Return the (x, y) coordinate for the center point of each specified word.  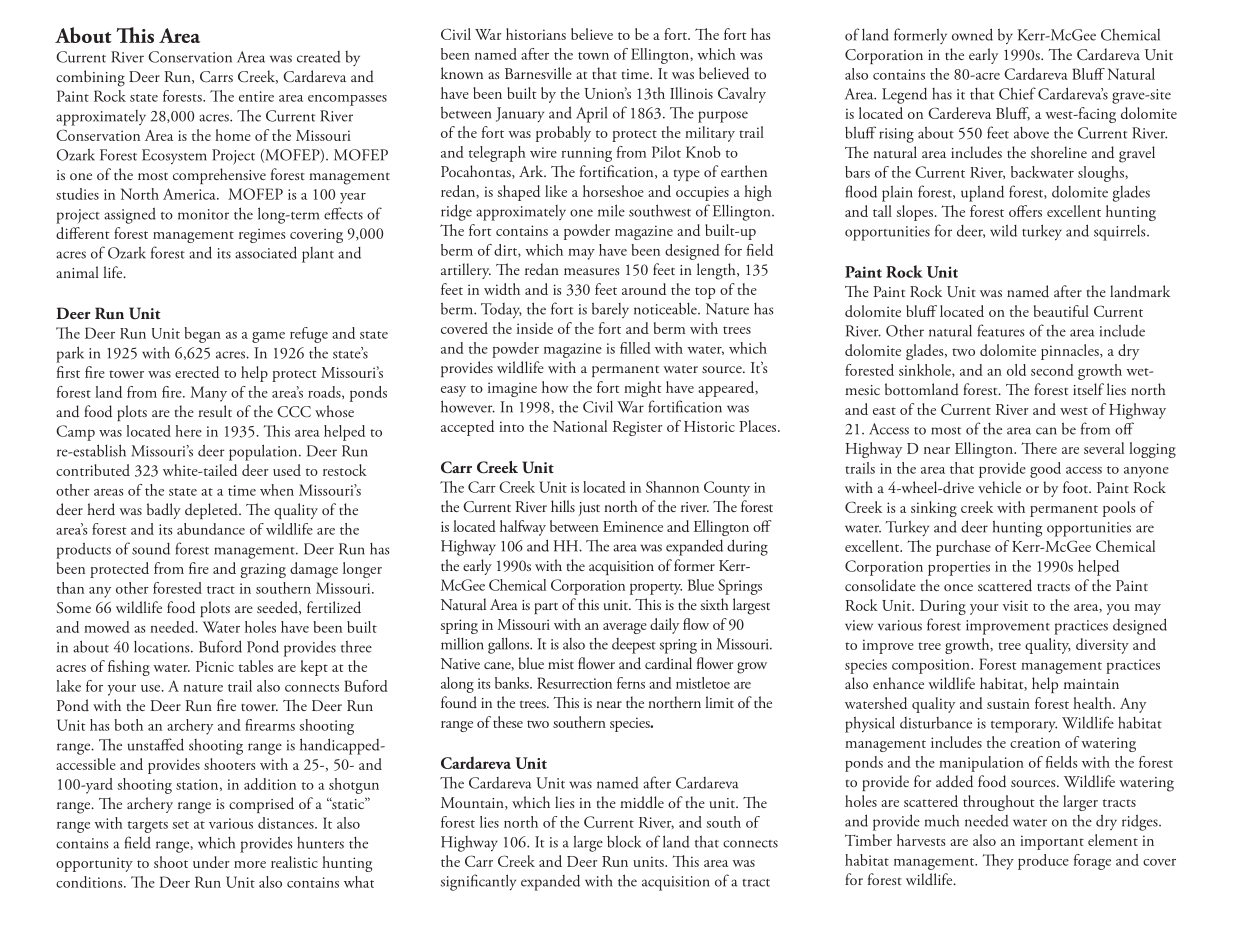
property (656, 589)
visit (1015, 605)
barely (610, 310)
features (1001, 330)
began (202, 335)
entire (256, 96)
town (593, 56)
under (211, 862)
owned (972, 34)
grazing (263, 570)
